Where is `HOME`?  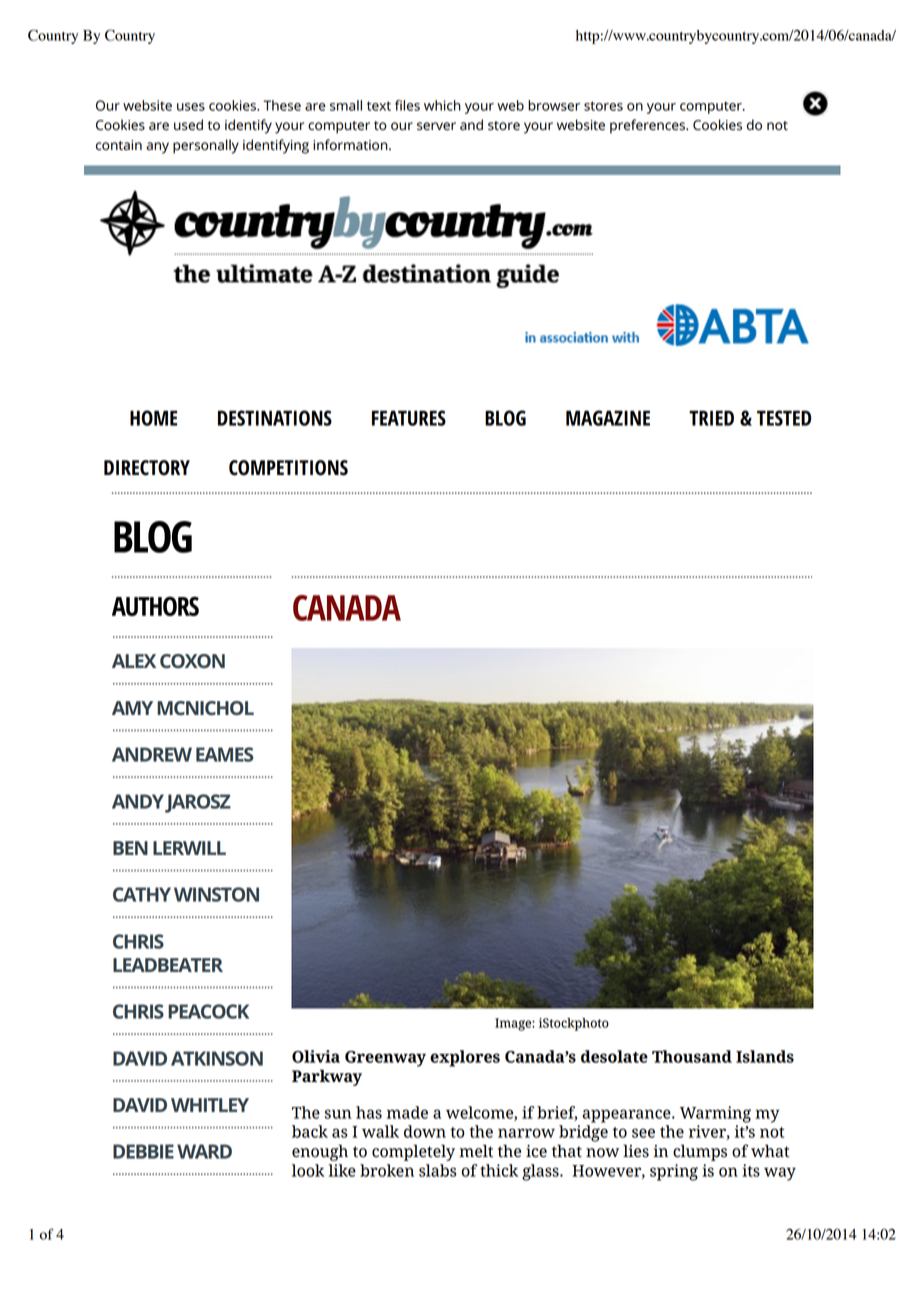
HOME is located at coordinates (153, 418).
